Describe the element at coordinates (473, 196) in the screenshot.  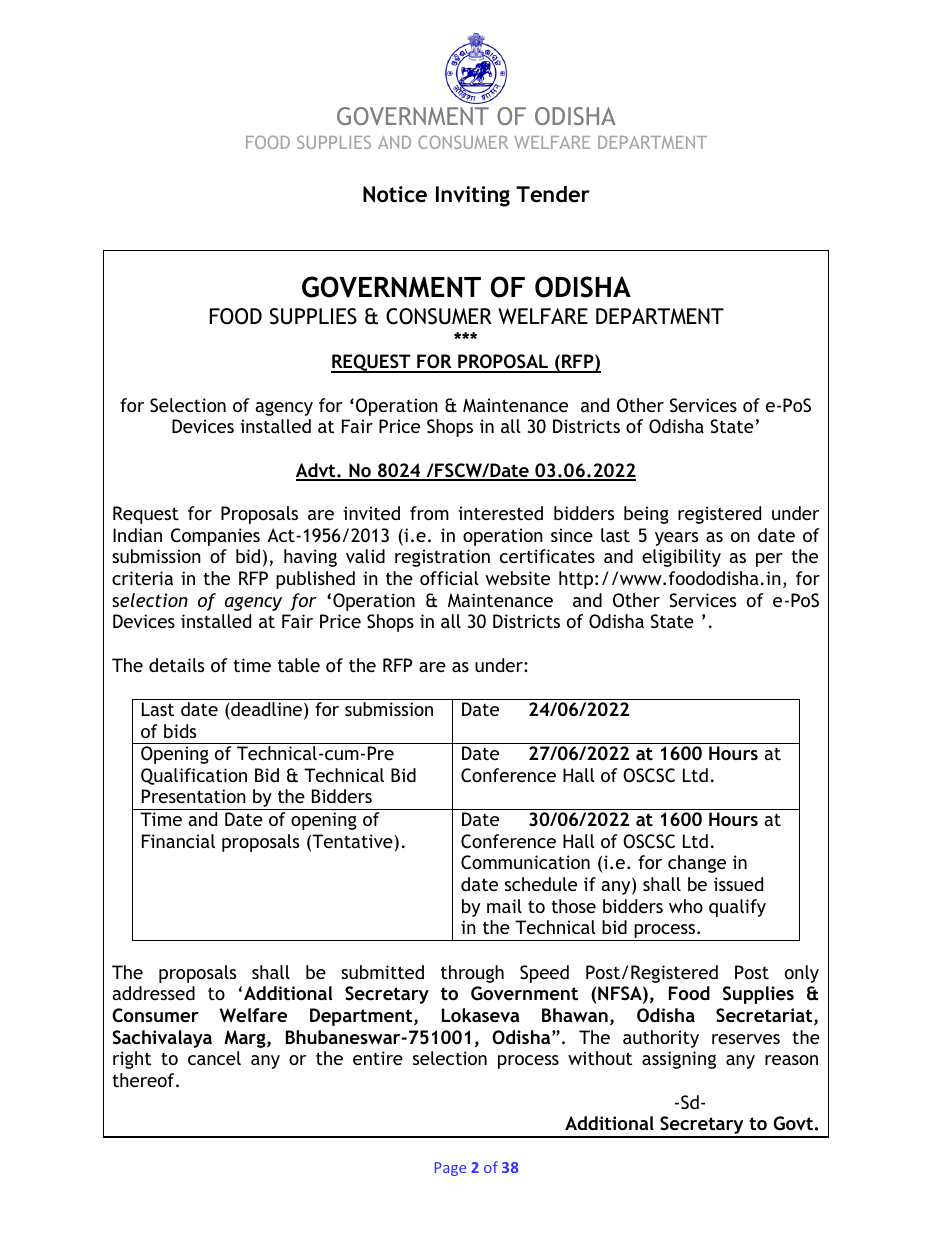
I see `Inviting` at that location.
